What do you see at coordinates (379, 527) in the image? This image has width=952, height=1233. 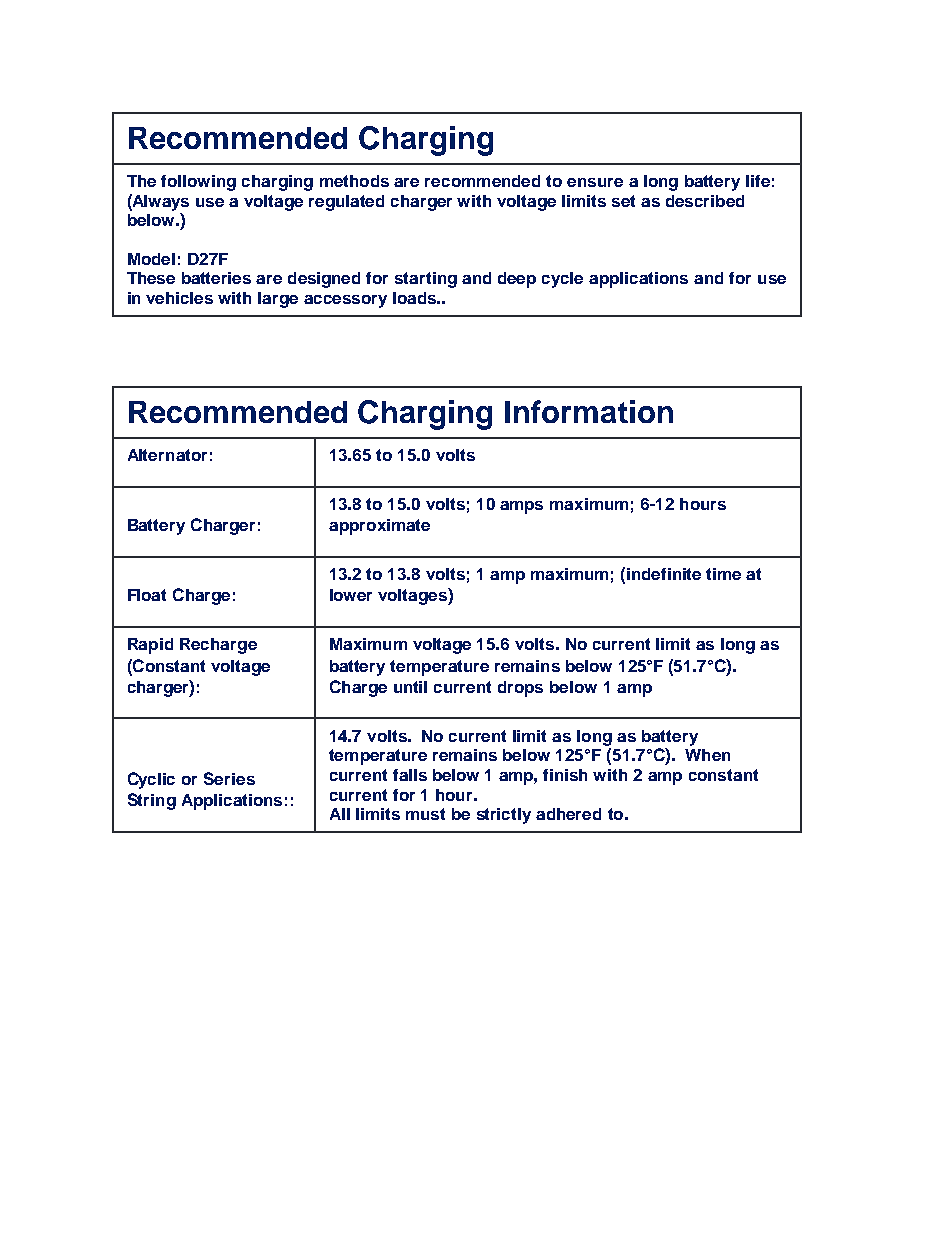 I see `approximate` at bounding box center [379, 527].
